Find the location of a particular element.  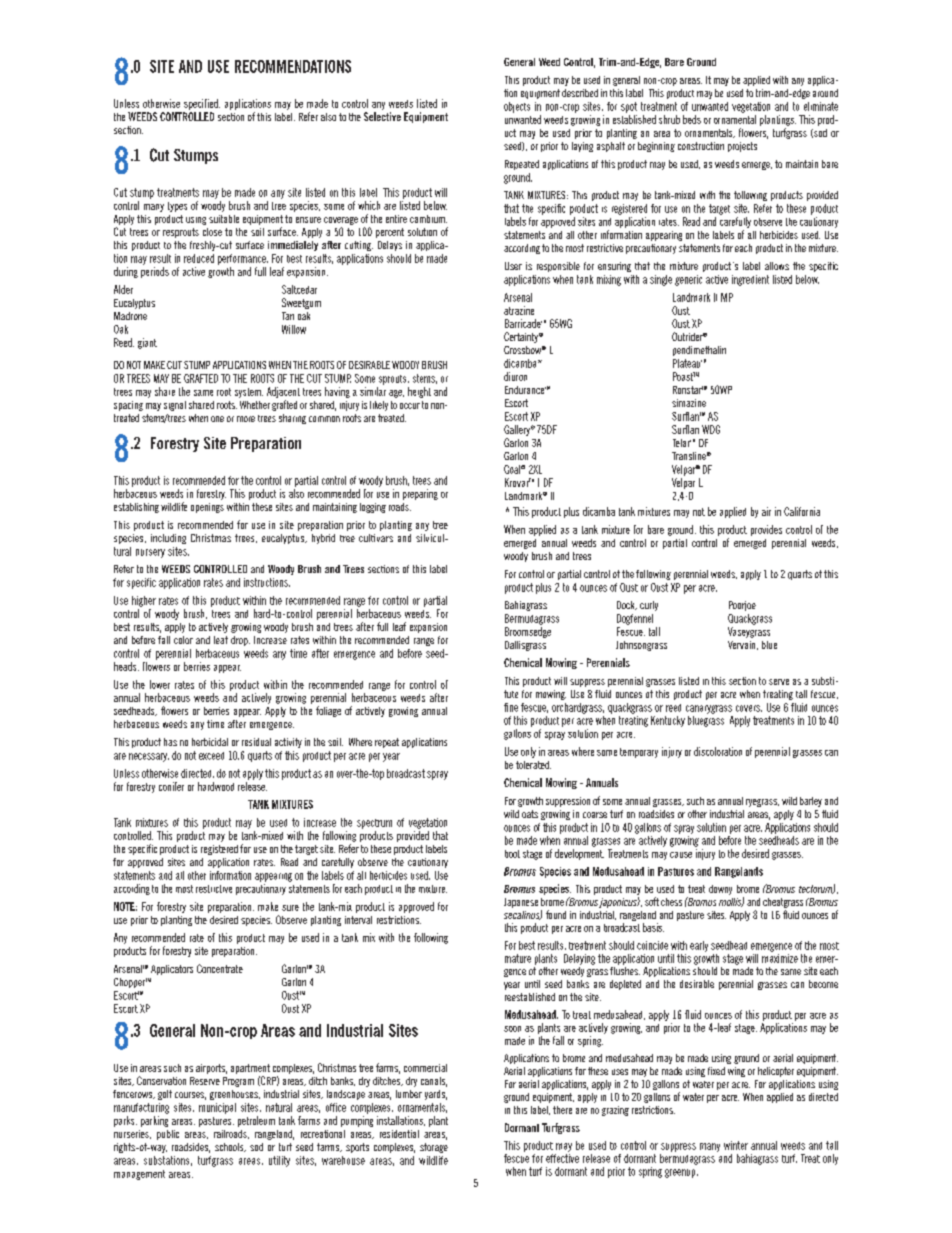

drop is located at coordinates (240, 641).
